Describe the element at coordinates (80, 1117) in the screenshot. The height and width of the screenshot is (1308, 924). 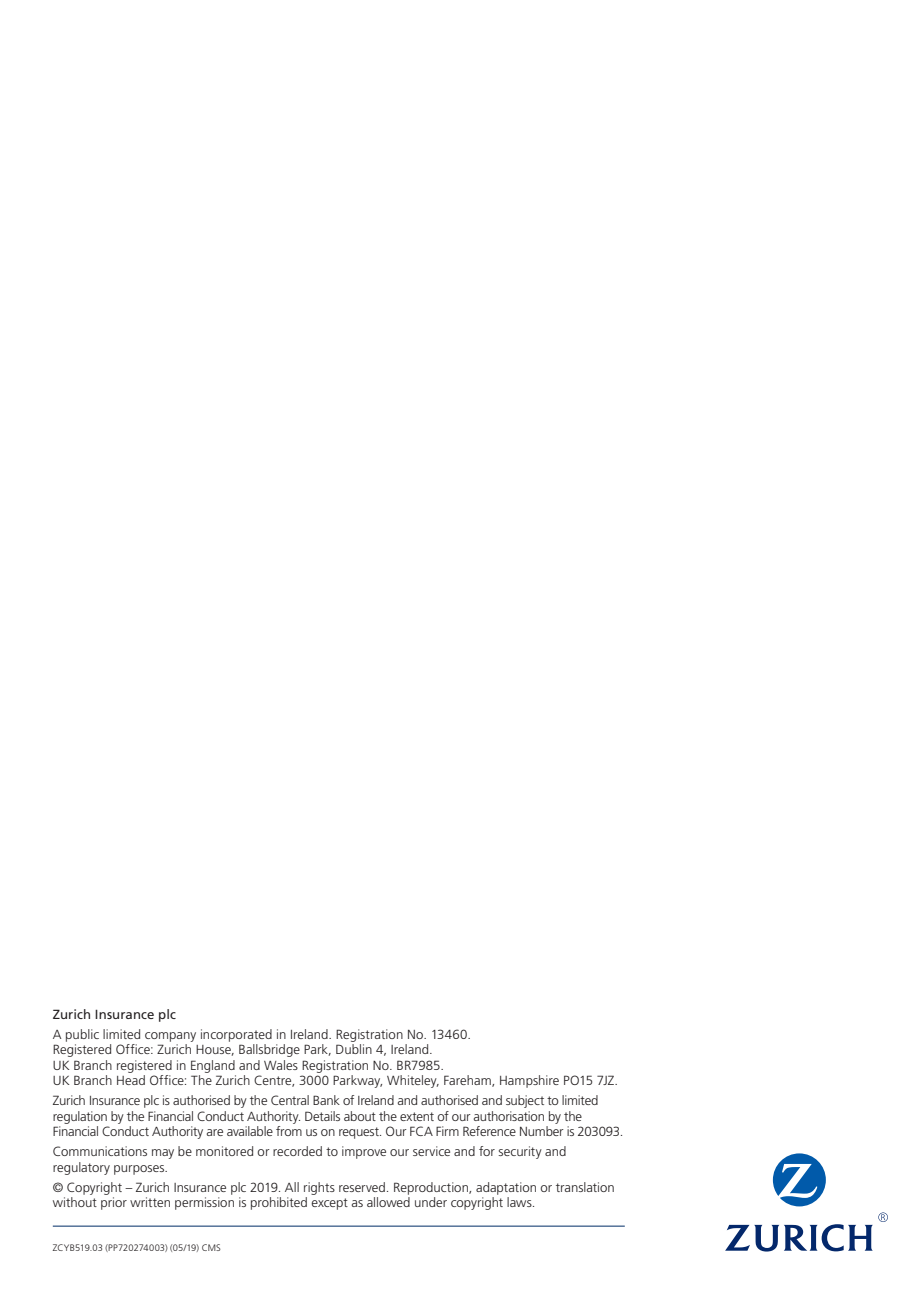
I see `regulation` at that location.
